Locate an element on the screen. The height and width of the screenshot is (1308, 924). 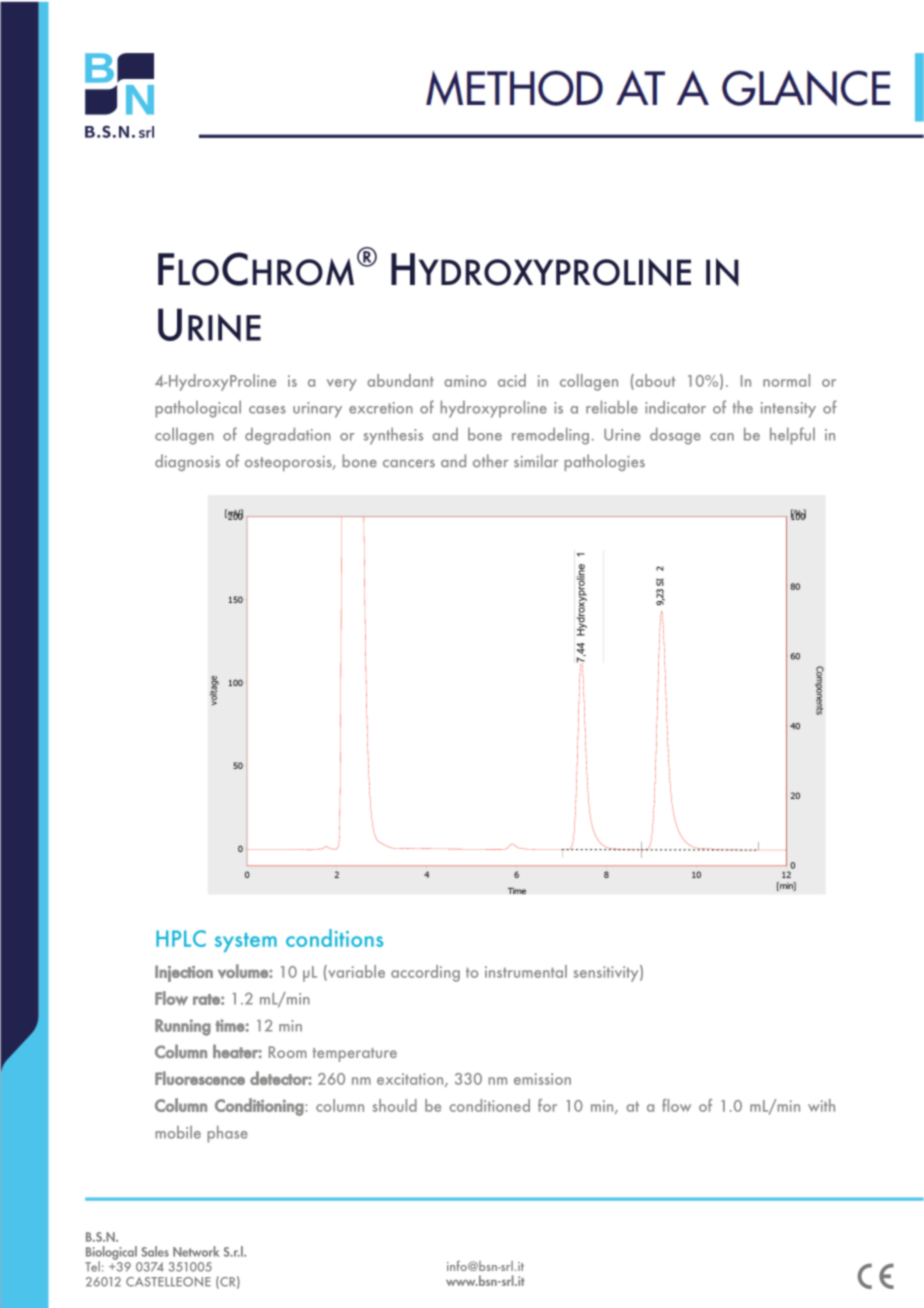
Conditioning is located at coordinates (259, 1107).
